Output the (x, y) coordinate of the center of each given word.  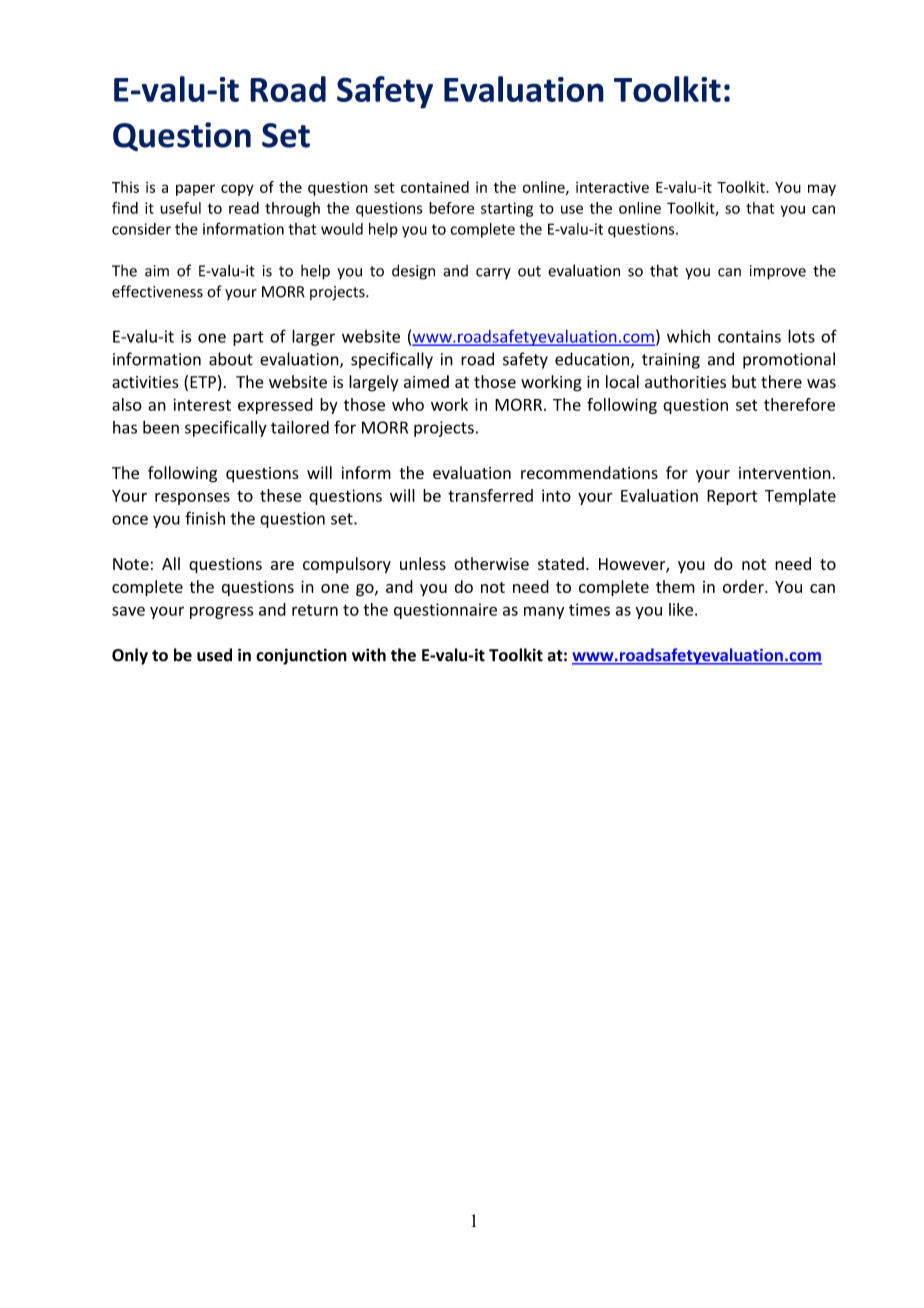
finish (205, 518)
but (744, 381)
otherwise (491, 563)
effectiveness (157, 291)
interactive (612, 187)
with (369, 655)
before (451, 208)
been (161, 427)
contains (749, 336)
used (214, 655)
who (408, 404)
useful (180, 208)
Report (732, 497)
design (413, 272)
